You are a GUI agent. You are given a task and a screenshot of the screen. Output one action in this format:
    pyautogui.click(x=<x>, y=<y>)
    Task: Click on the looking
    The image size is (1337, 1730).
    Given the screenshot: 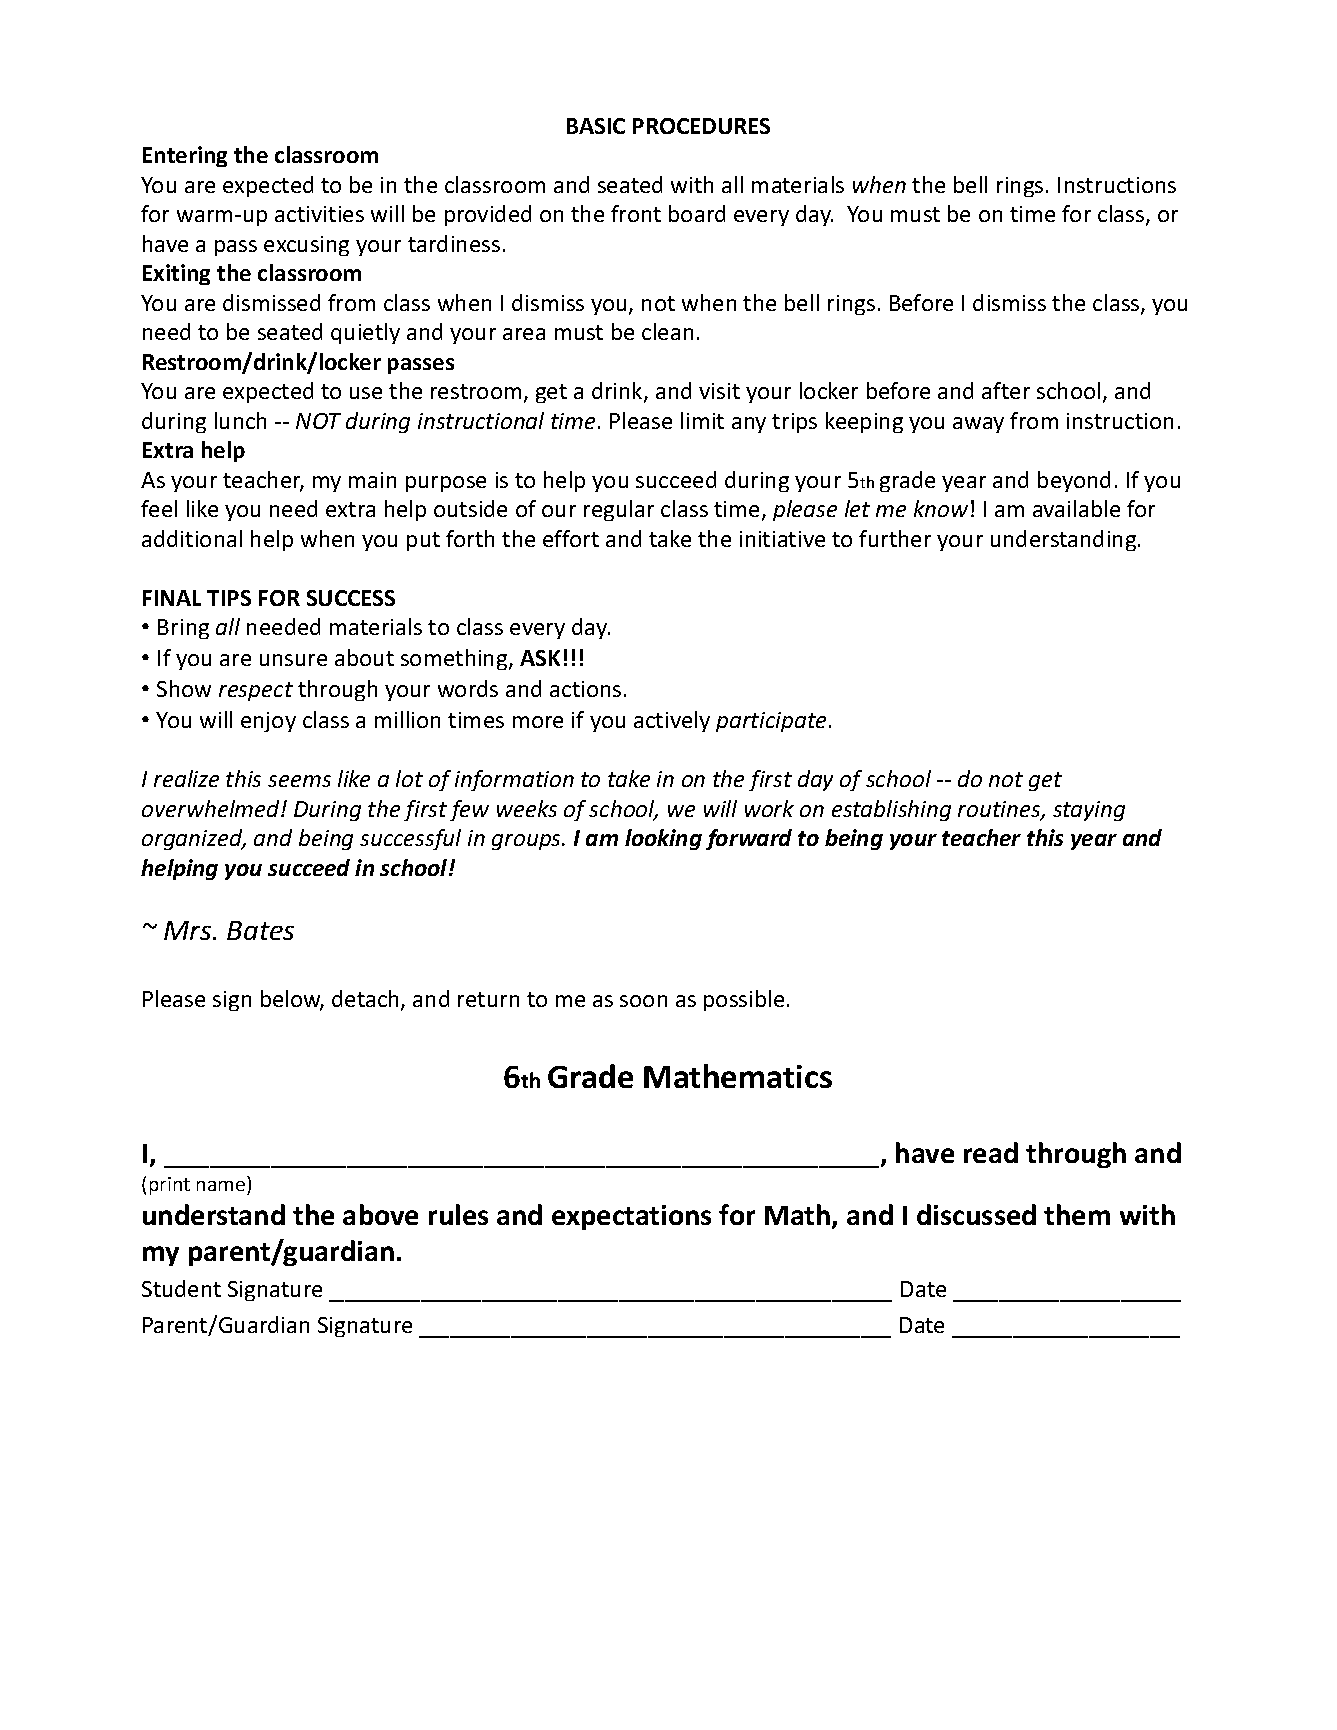 What is the action you would take?
    pyautogui.click(x=663, y=839)
